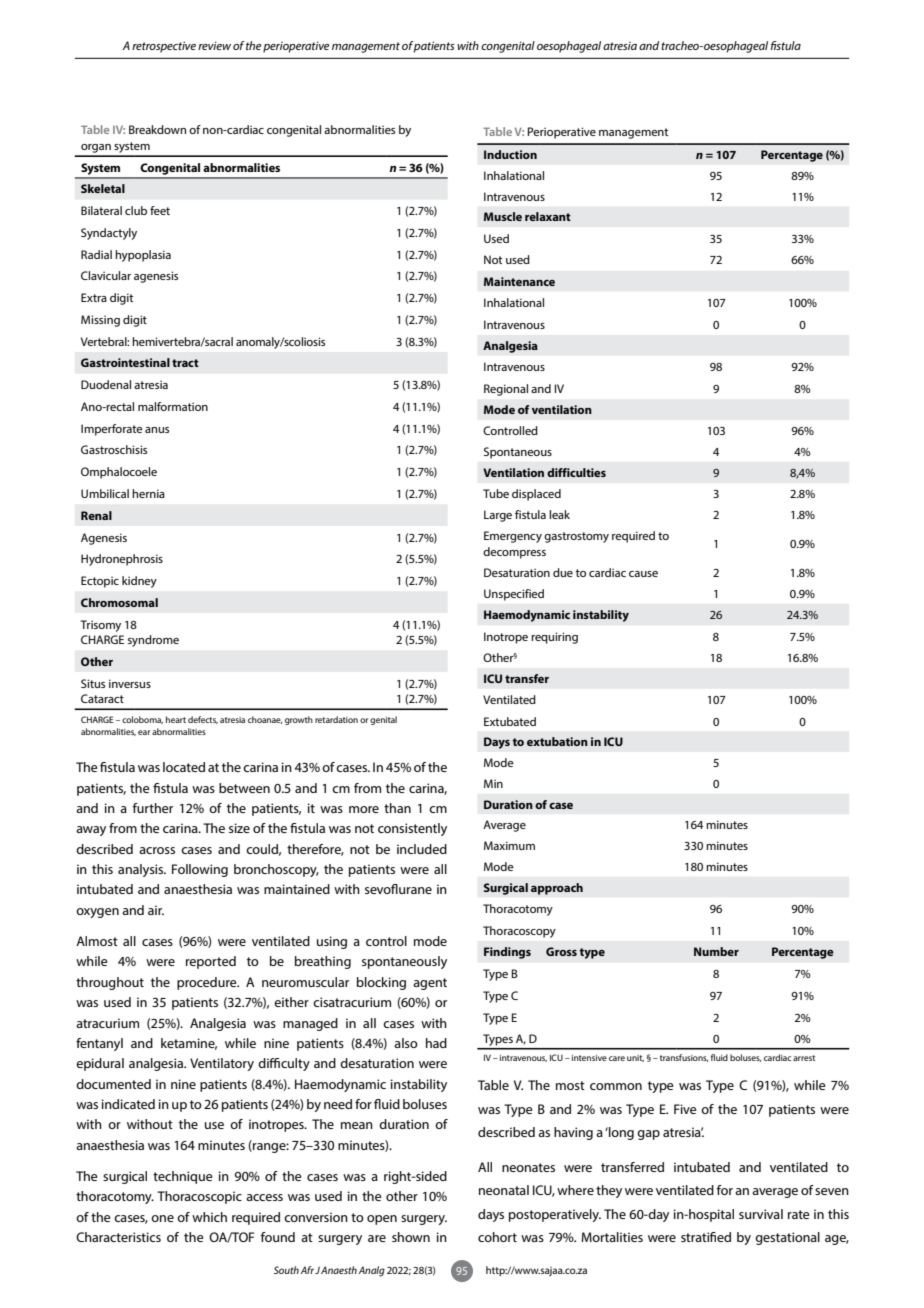 The height and width of the screenshot is (1308, 924). What do you see at coordinates (209, 1217) in the screenshot?
I see `which` at bounding box center [209, 1217].
